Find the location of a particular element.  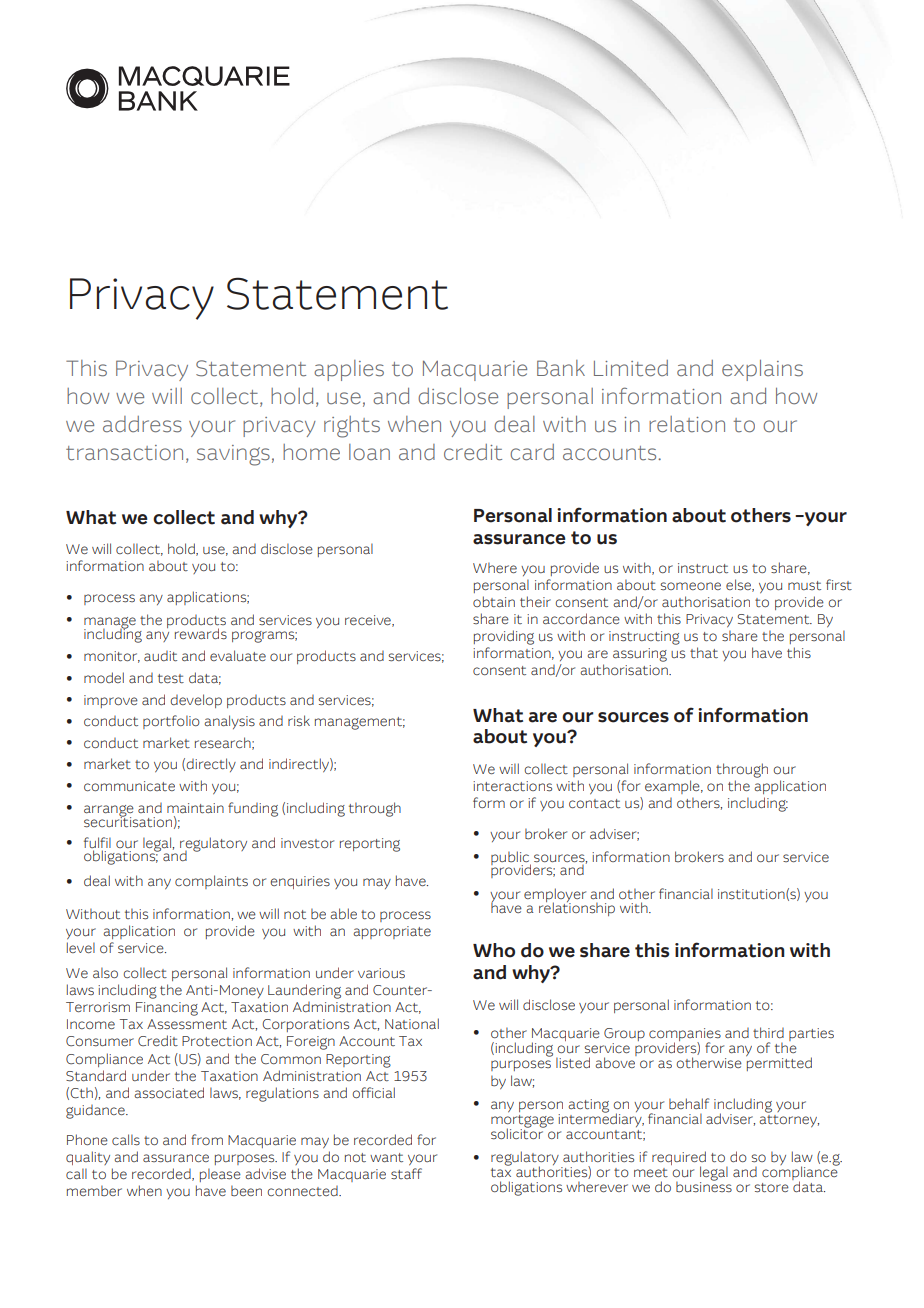

Who is located at coordinates (494, 950).
